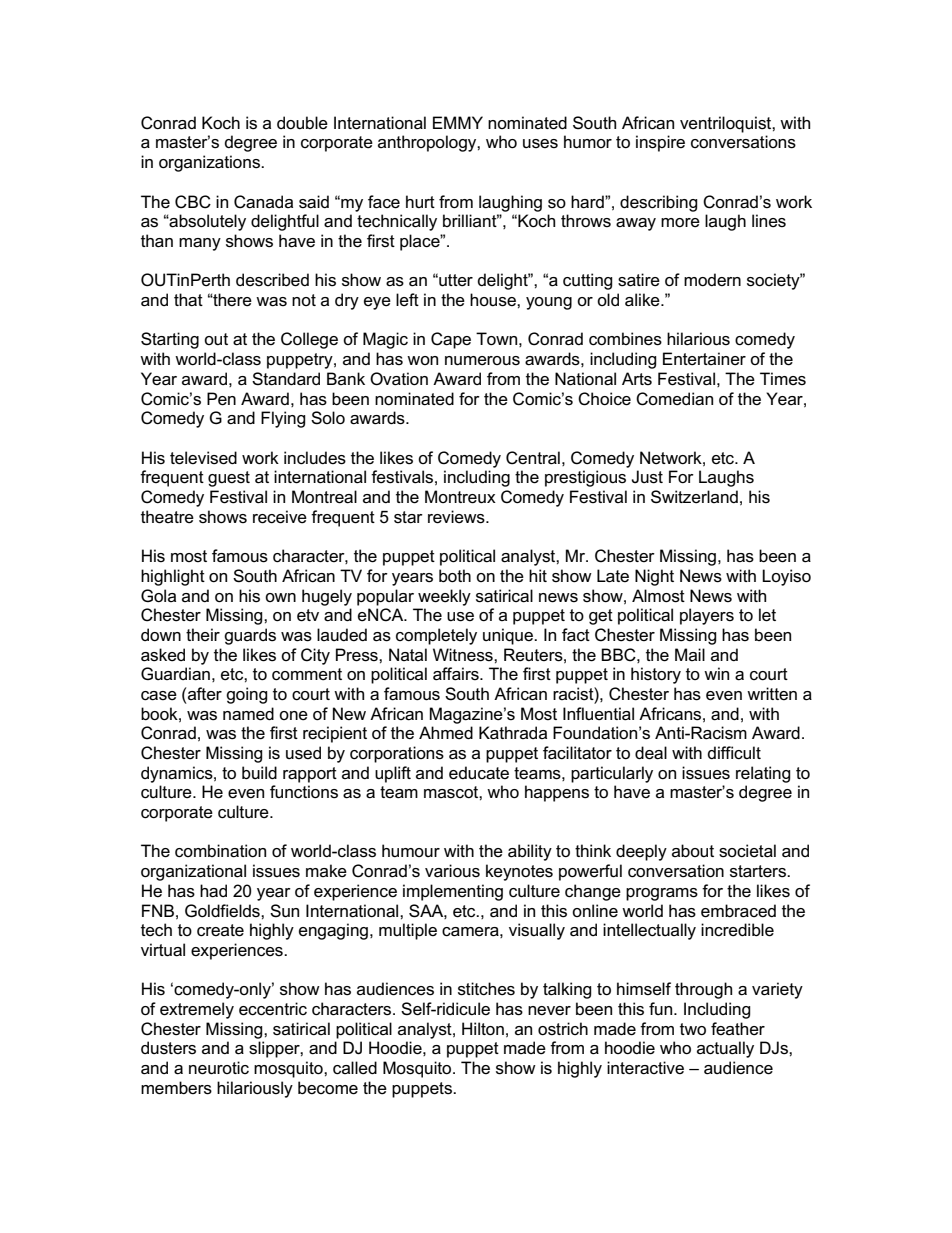 This image has height=1233, width=952. What do you see at coordinates (660, 143) in the image?
I see `inspire` at bounding box center [660, 143].
